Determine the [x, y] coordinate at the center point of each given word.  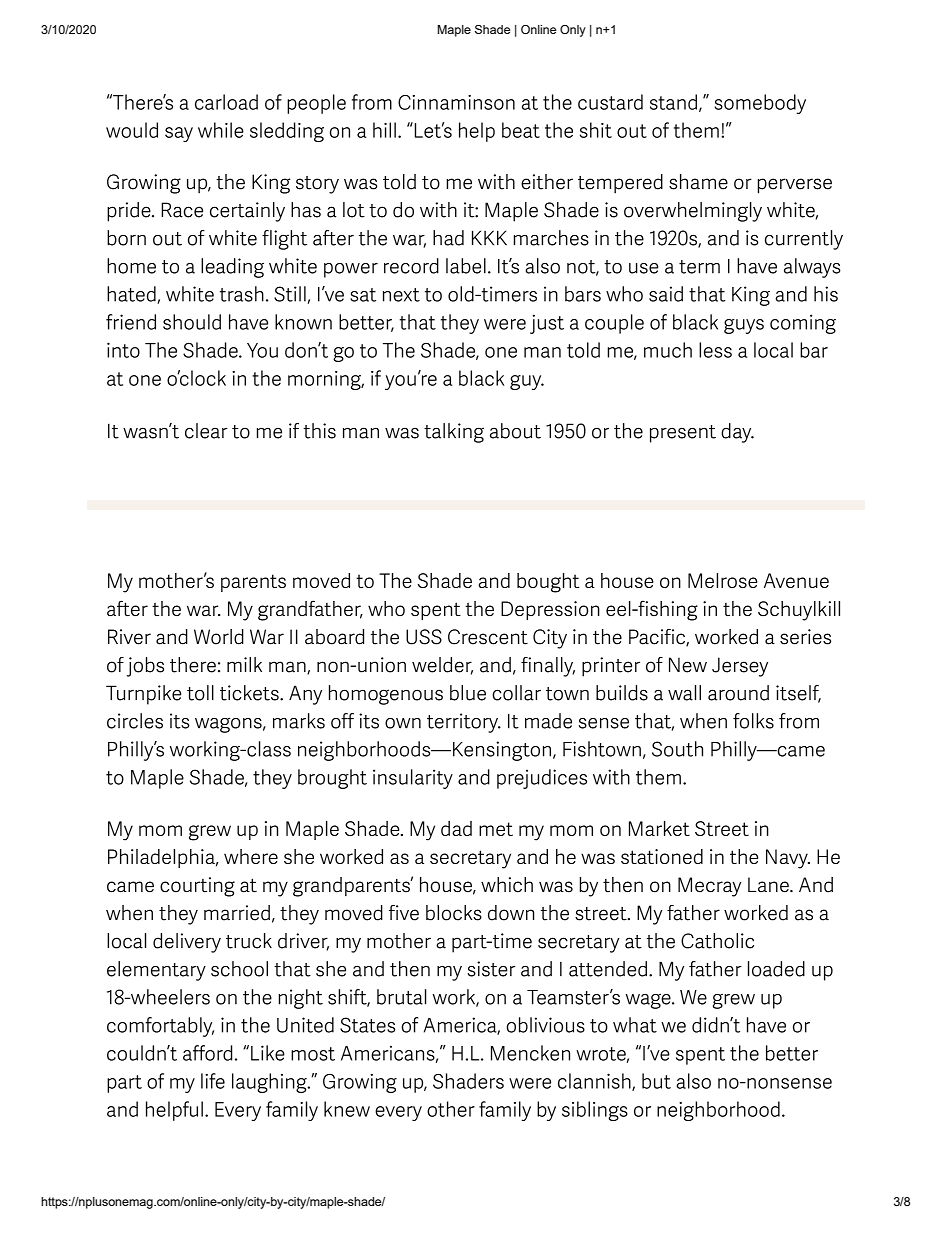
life [213, 1081]
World [219, 637]
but [656, 1081]
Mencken [530, 1053]
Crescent [488, 637]
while [221, 130]
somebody [760, 104]
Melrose [722, 580]
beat [521, 130]
